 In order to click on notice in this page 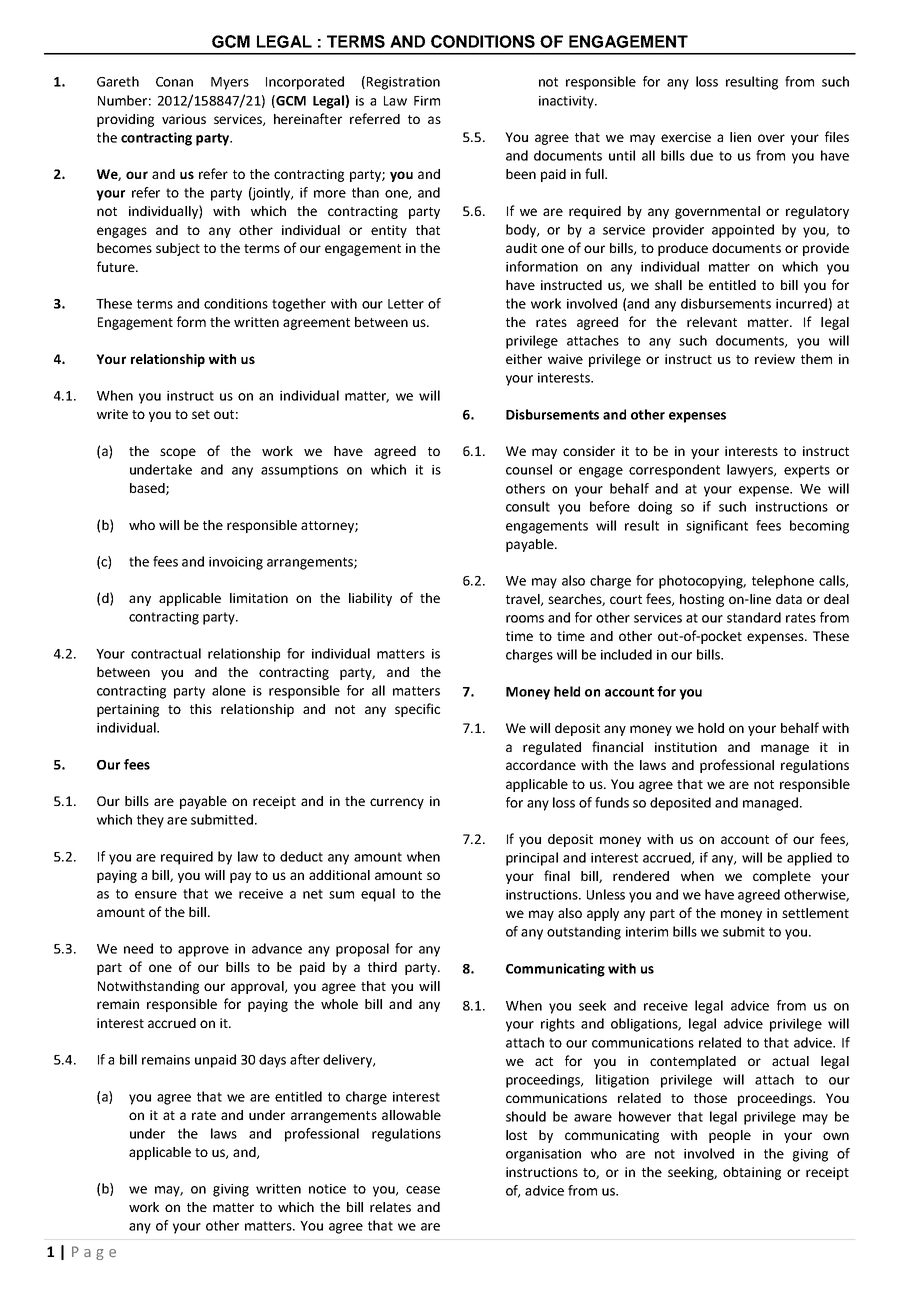, I will do `click(327, 1189)`.
